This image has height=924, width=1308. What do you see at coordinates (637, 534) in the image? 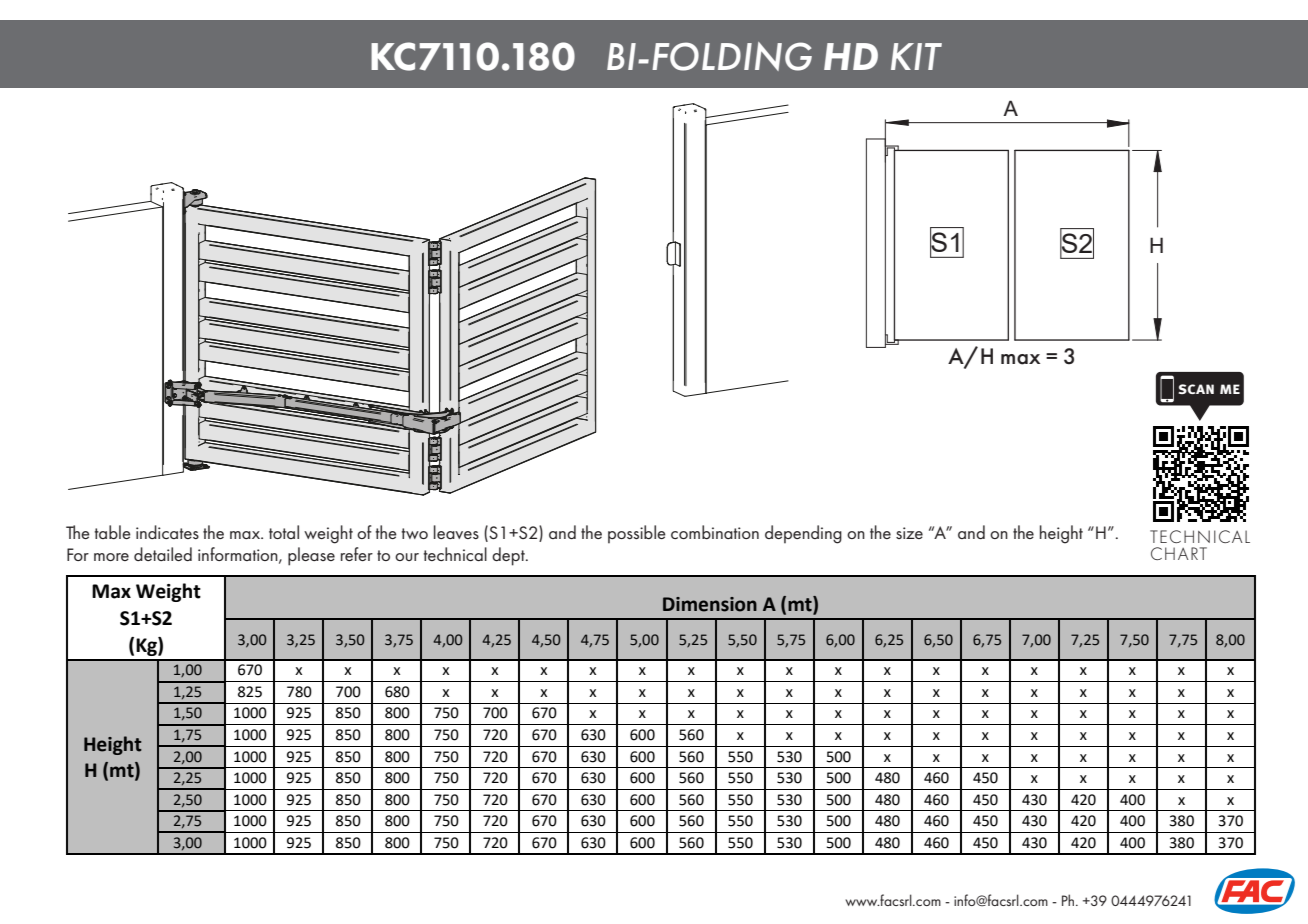
I see `possible` at bounding box center [637, 534].
